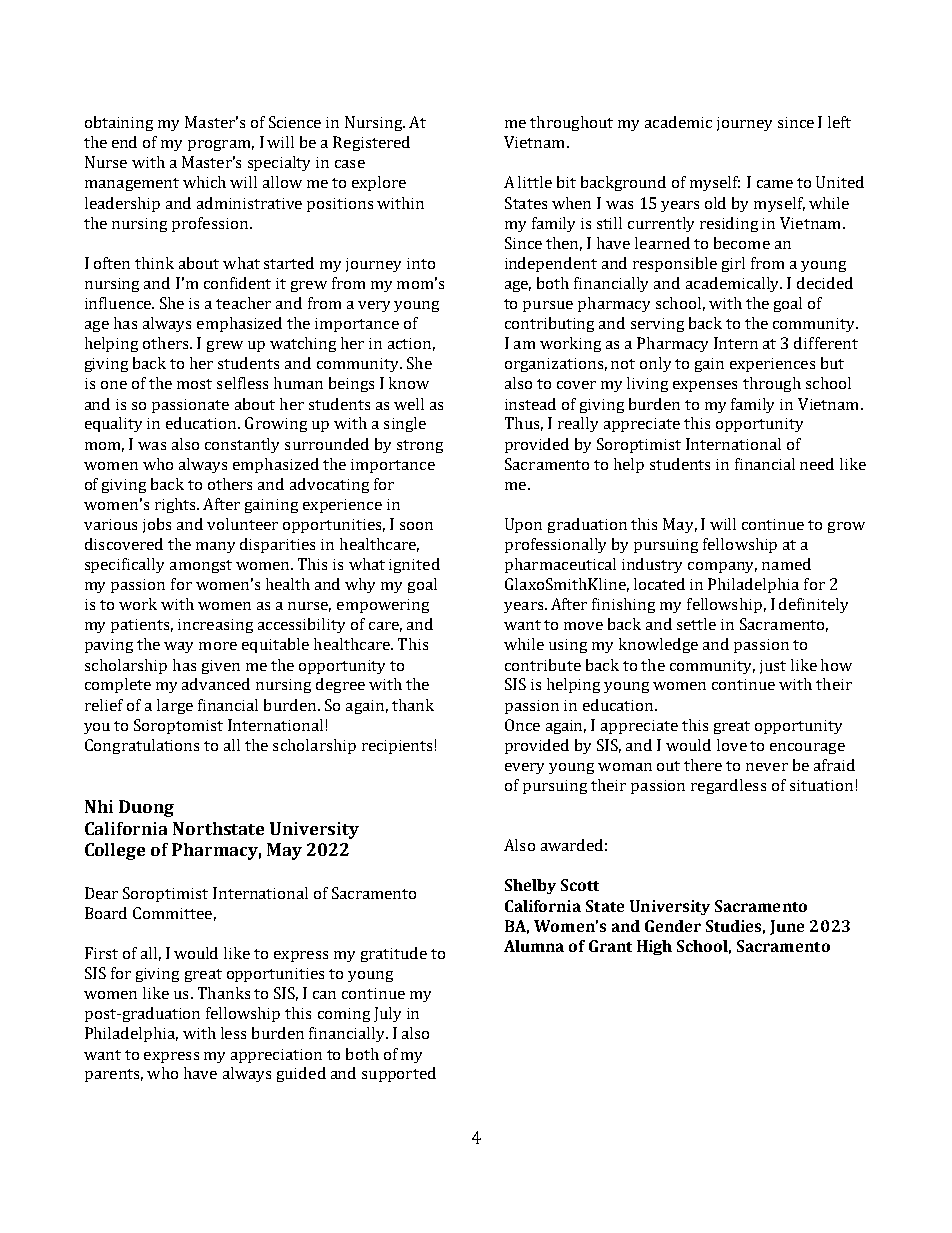  Describe the element at coordinates (414, 565) in the screenshot. I see `ignited` at that location.
